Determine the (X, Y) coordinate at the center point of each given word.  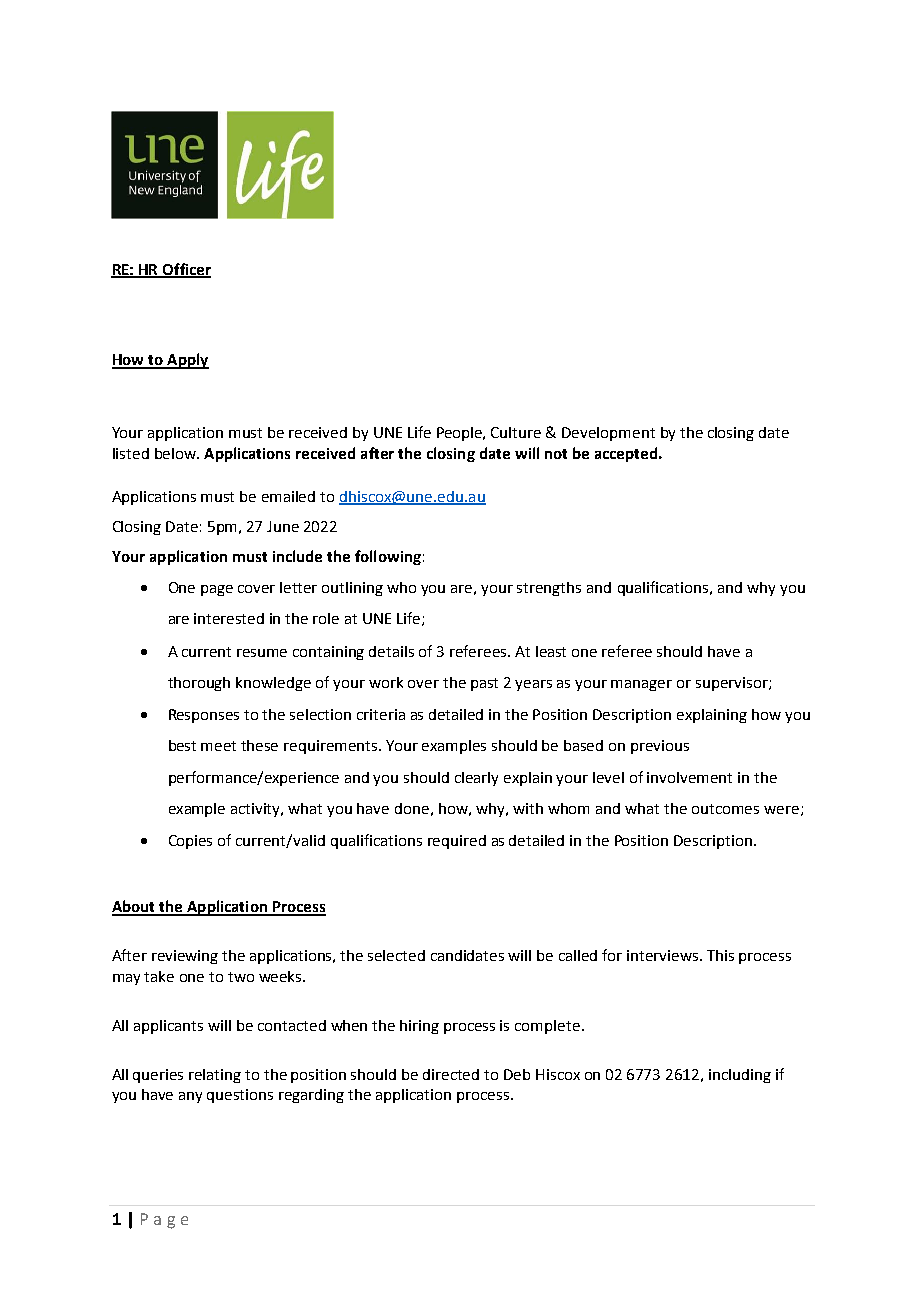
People (461, 434)
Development (608, 434)
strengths (549, 589)
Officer (186, 270)
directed (451, 1074)
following (388, 557)
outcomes (725, 809)
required (457, 842)
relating (215, 1076)
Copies (190, 842)
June (283, 526)
